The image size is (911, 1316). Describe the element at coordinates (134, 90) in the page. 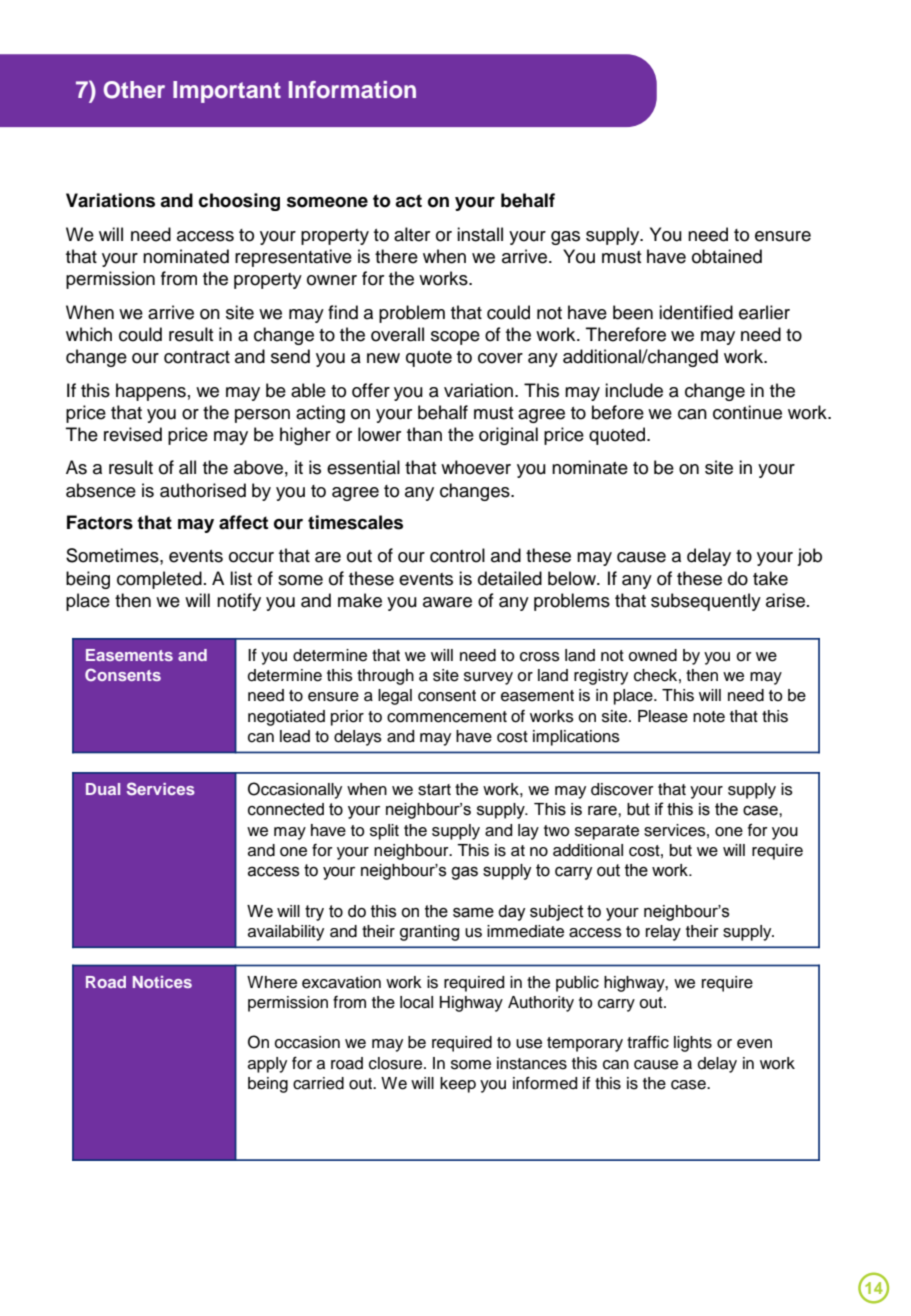

I see `Other` at that location.
